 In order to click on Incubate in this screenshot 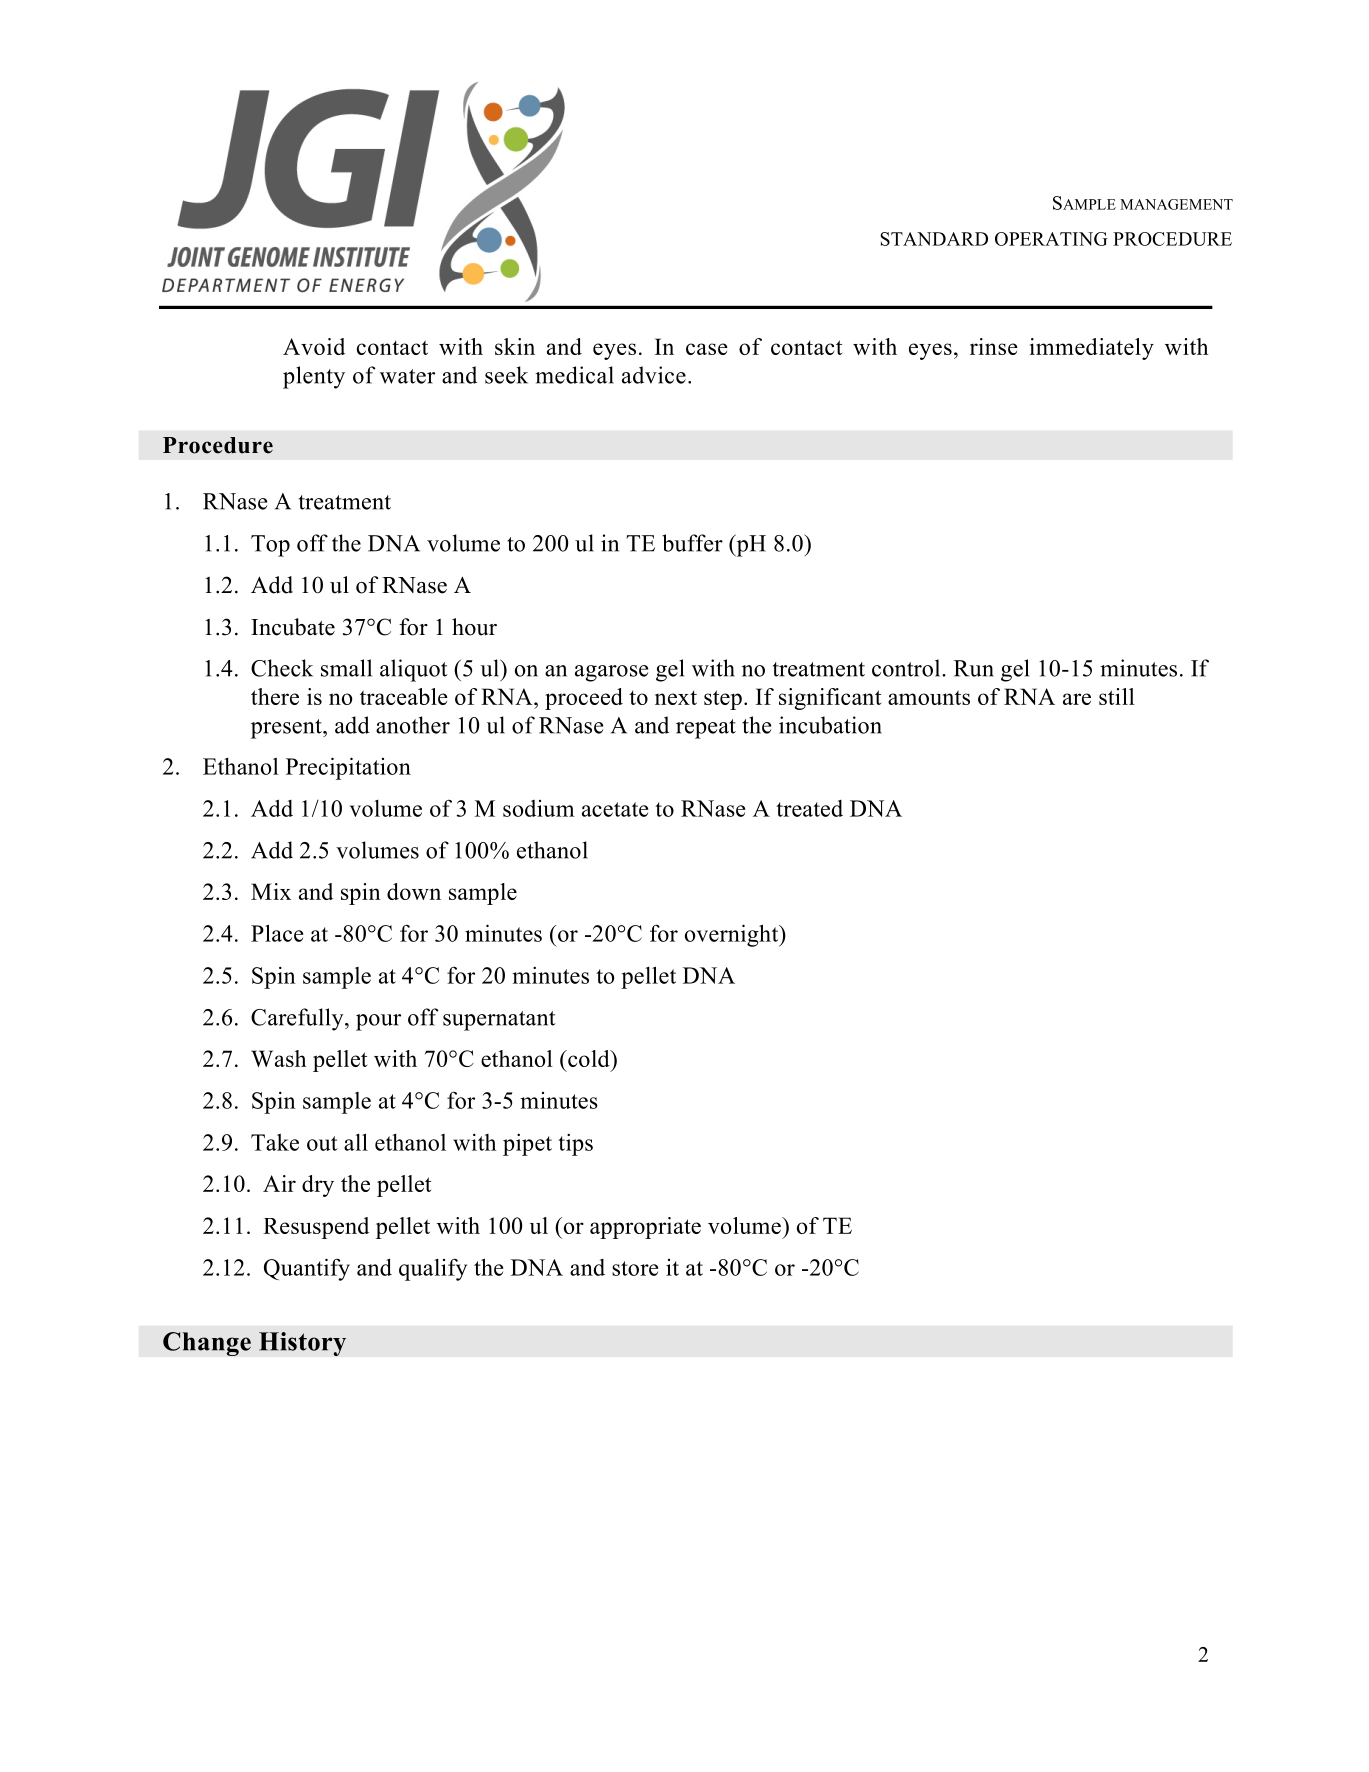, I will do `click(293, 627)`.
